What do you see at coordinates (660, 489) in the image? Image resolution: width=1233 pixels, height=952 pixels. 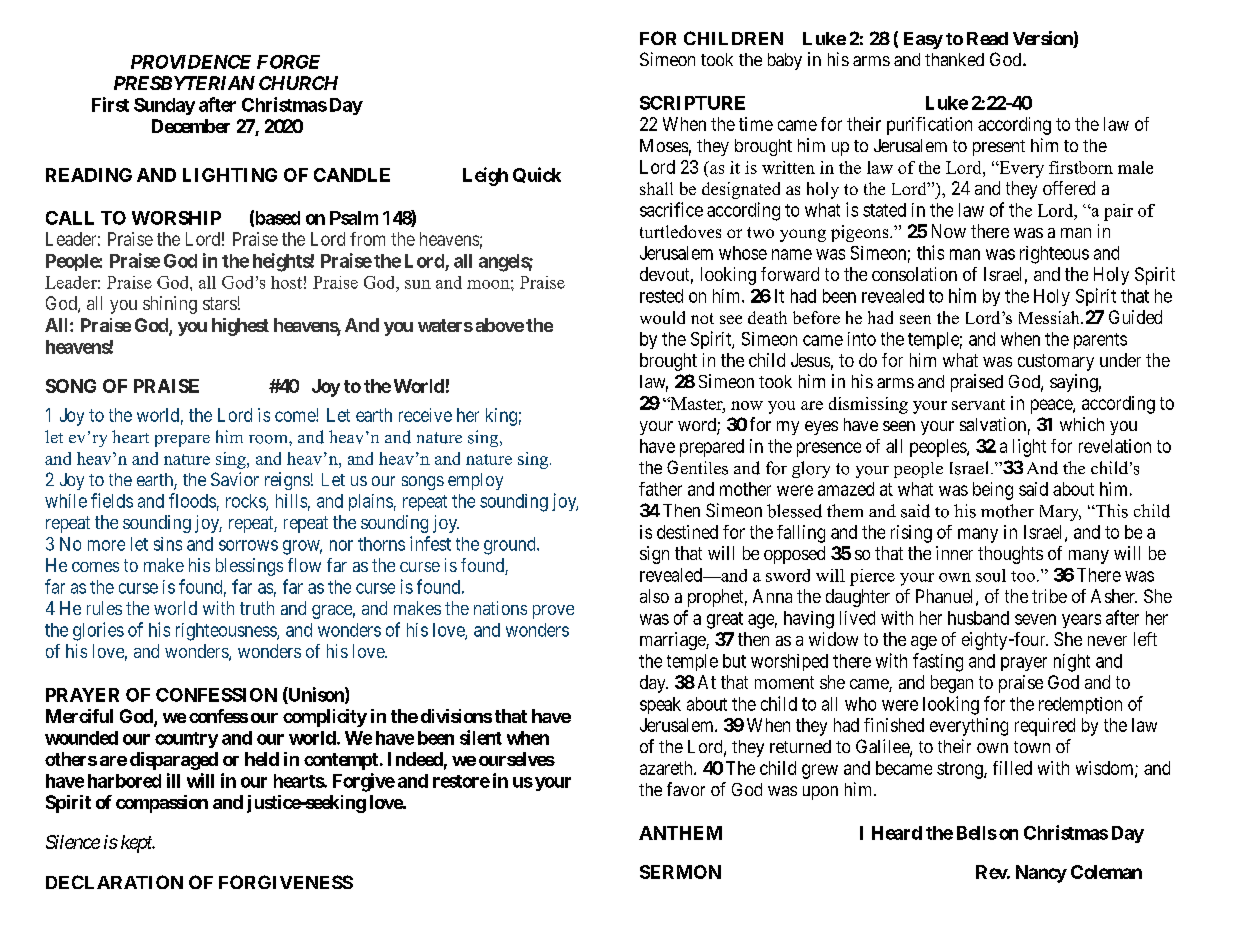 I see `father` at bounding box center [660, 489].
